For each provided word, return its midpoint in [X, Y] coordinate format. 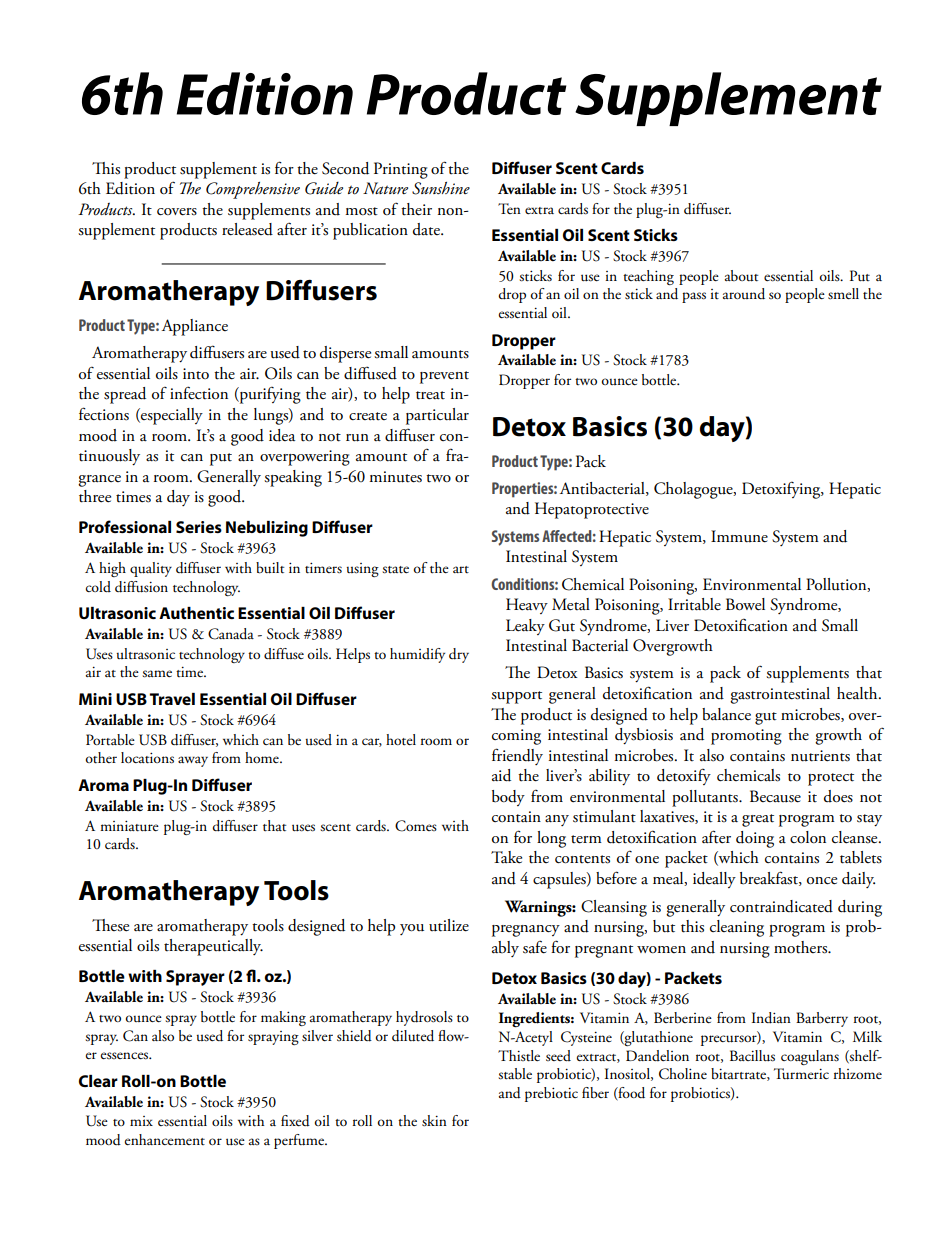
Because [775, 796]
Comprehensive [253, 190]
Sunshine [441, 188]
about [741, 276]
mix [141, 1121]
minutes [395, 477]
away [193, 761]
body [508, 798]
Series [199, 527]
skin [434, 1121]
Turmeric [801, 1074]
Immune [739, 536]
